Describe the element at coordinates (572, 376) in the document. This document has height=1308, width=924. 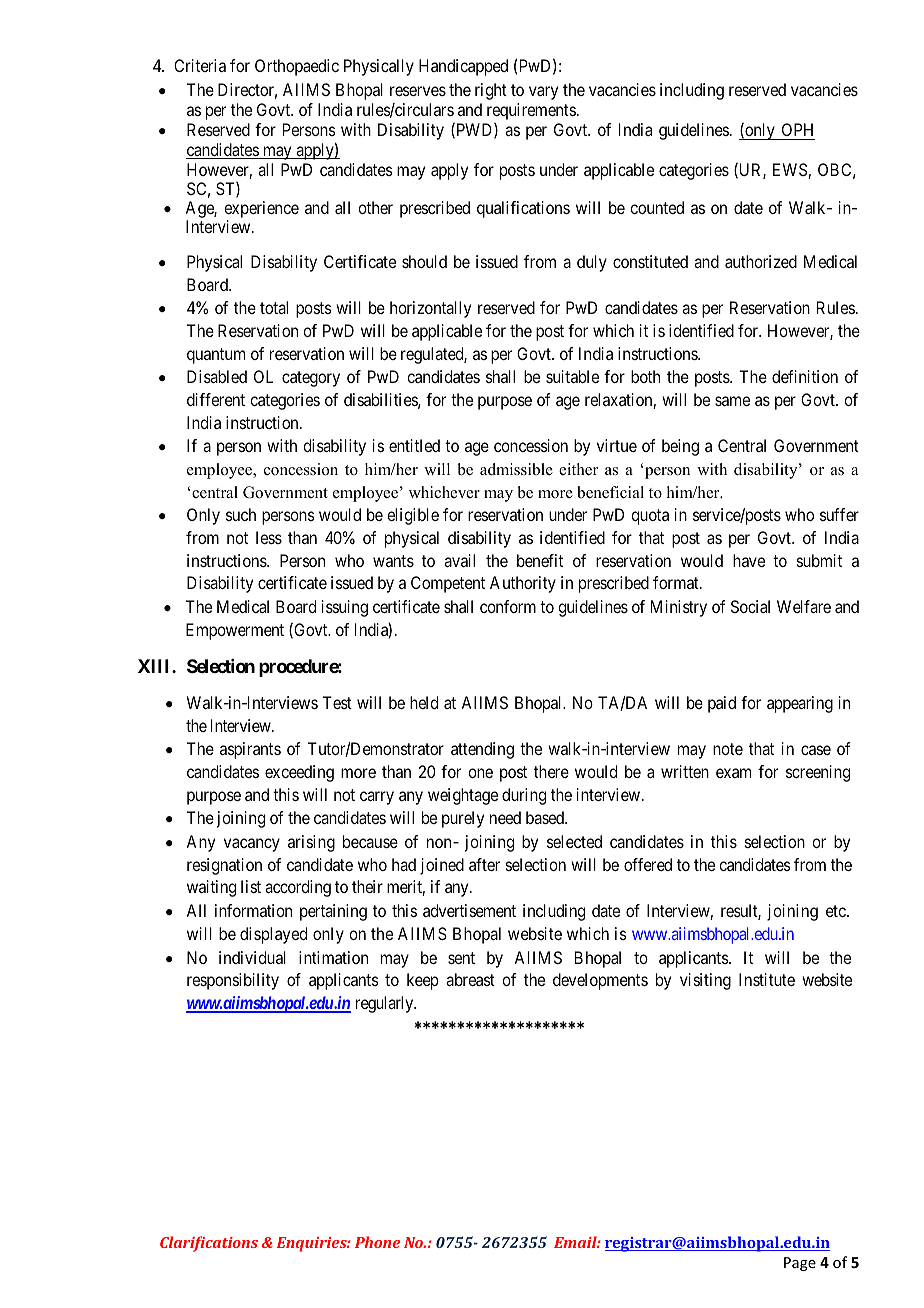
I see `suitable` at that location.
